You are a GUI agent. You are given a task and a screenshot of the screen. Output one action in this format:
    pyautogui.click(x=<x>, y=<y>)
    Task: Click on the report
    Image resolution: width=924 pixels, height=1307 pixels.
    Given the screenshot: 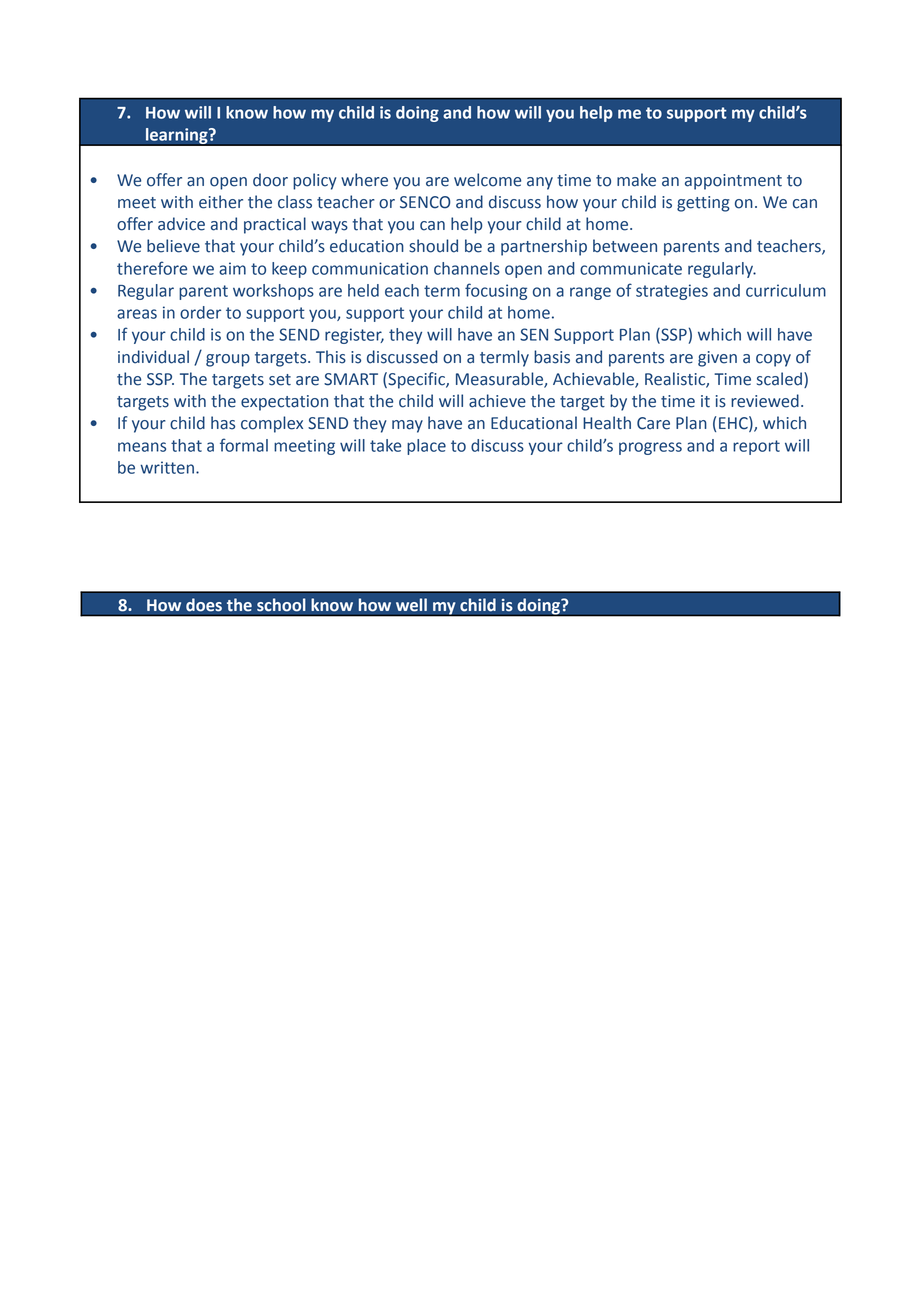 What is the action you would take?
    pyautogui.click(x=756, y=447)
